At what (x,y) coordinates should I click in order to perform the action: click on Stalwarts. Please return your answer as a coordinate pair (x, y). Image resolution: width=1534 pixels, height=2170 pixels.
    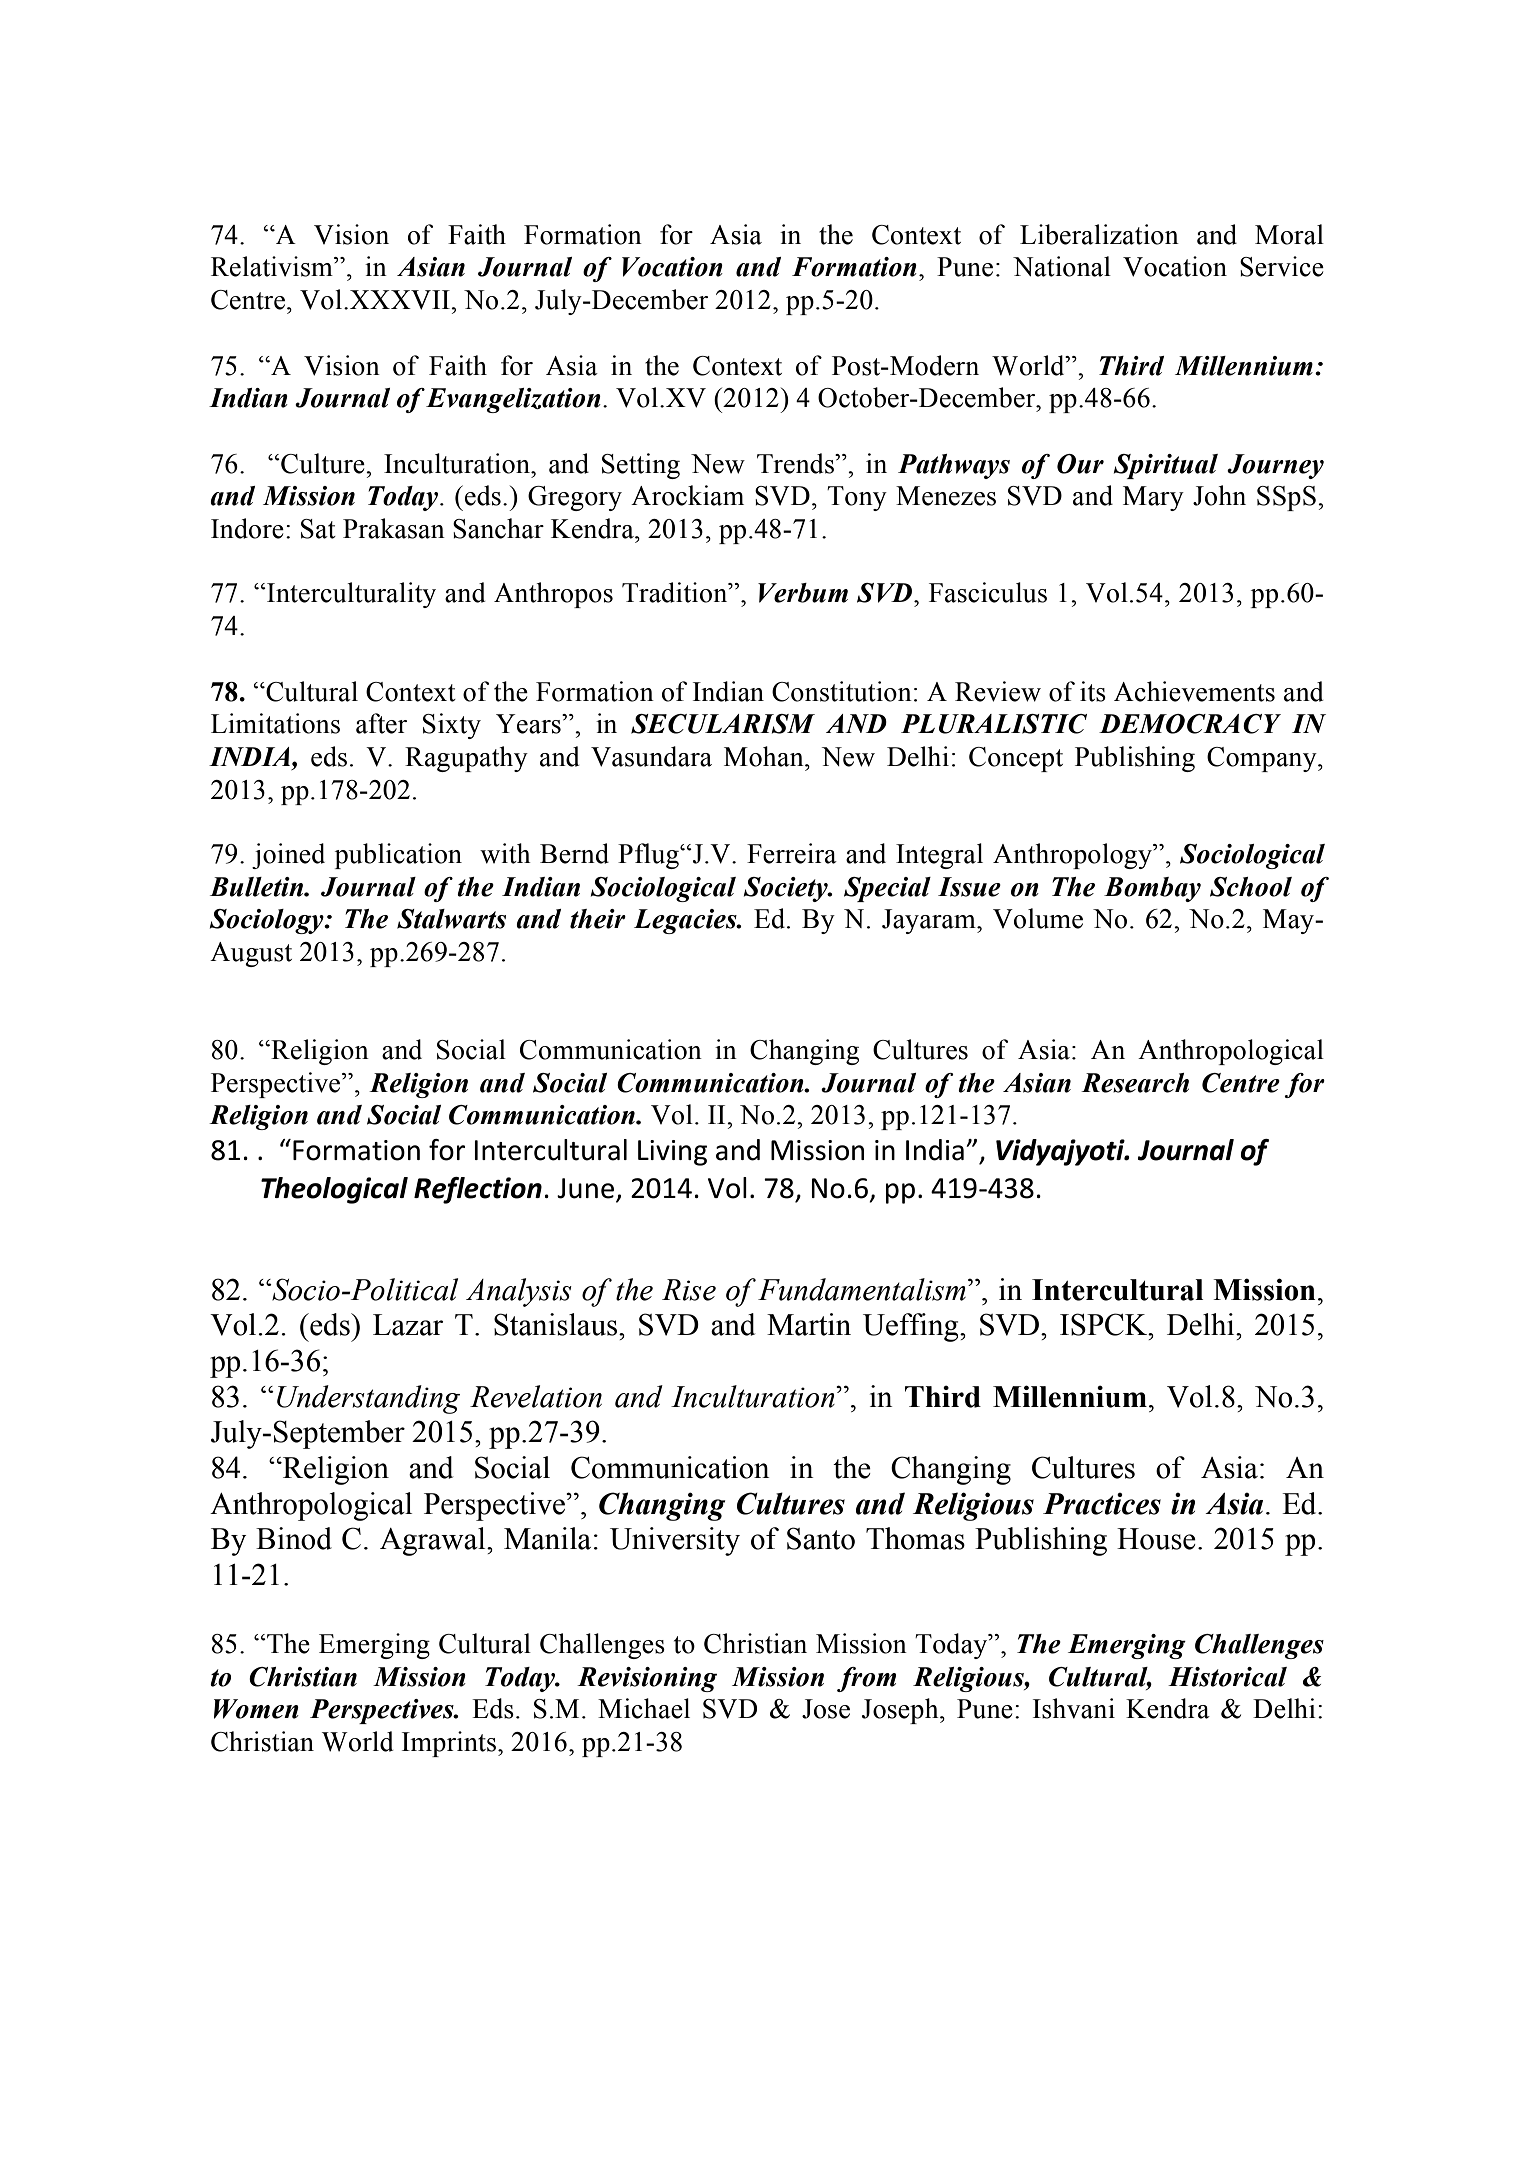
    Looking at the image, I should click on (451, 919).
